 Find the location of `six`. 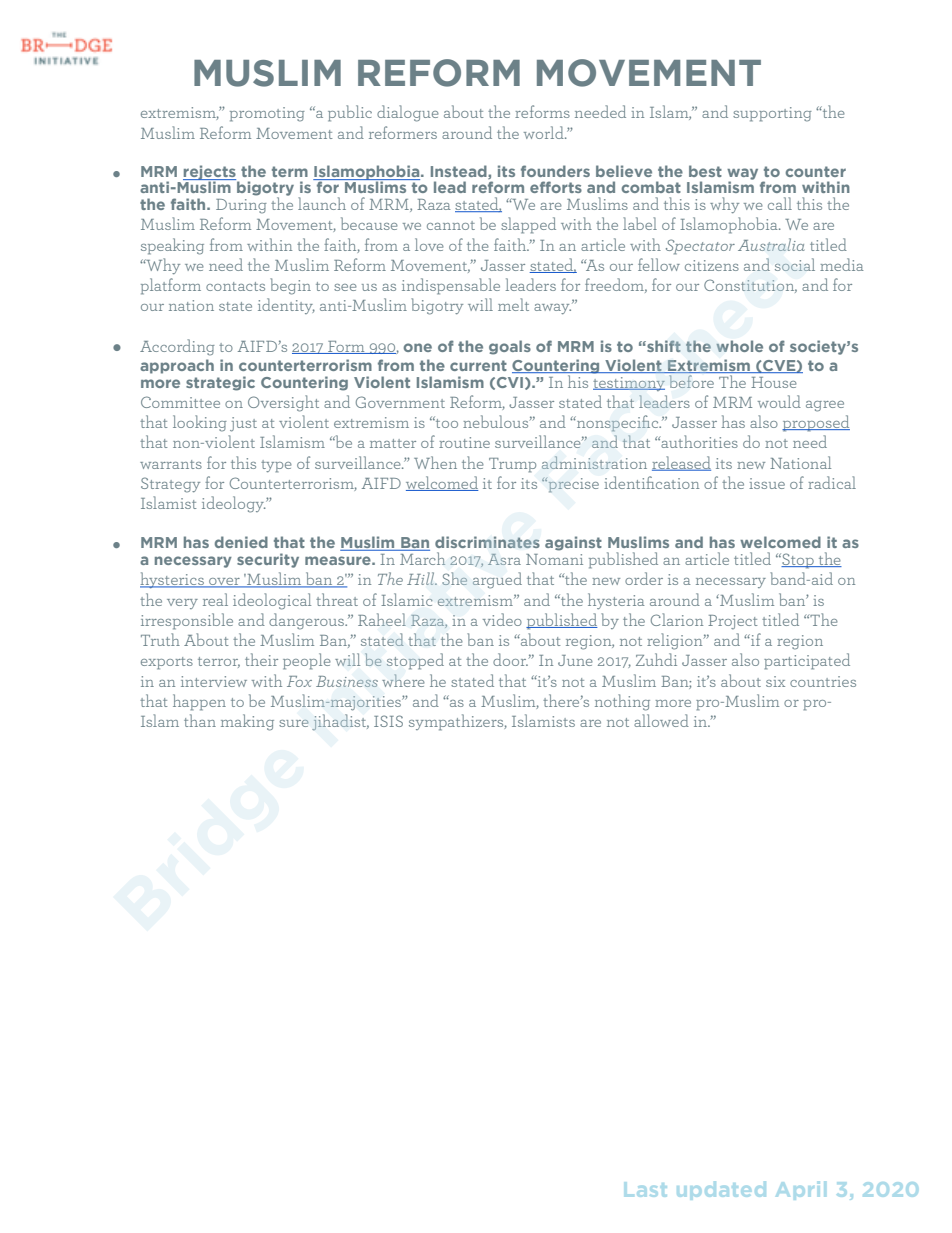

six is located at coordinates (775, 681).
